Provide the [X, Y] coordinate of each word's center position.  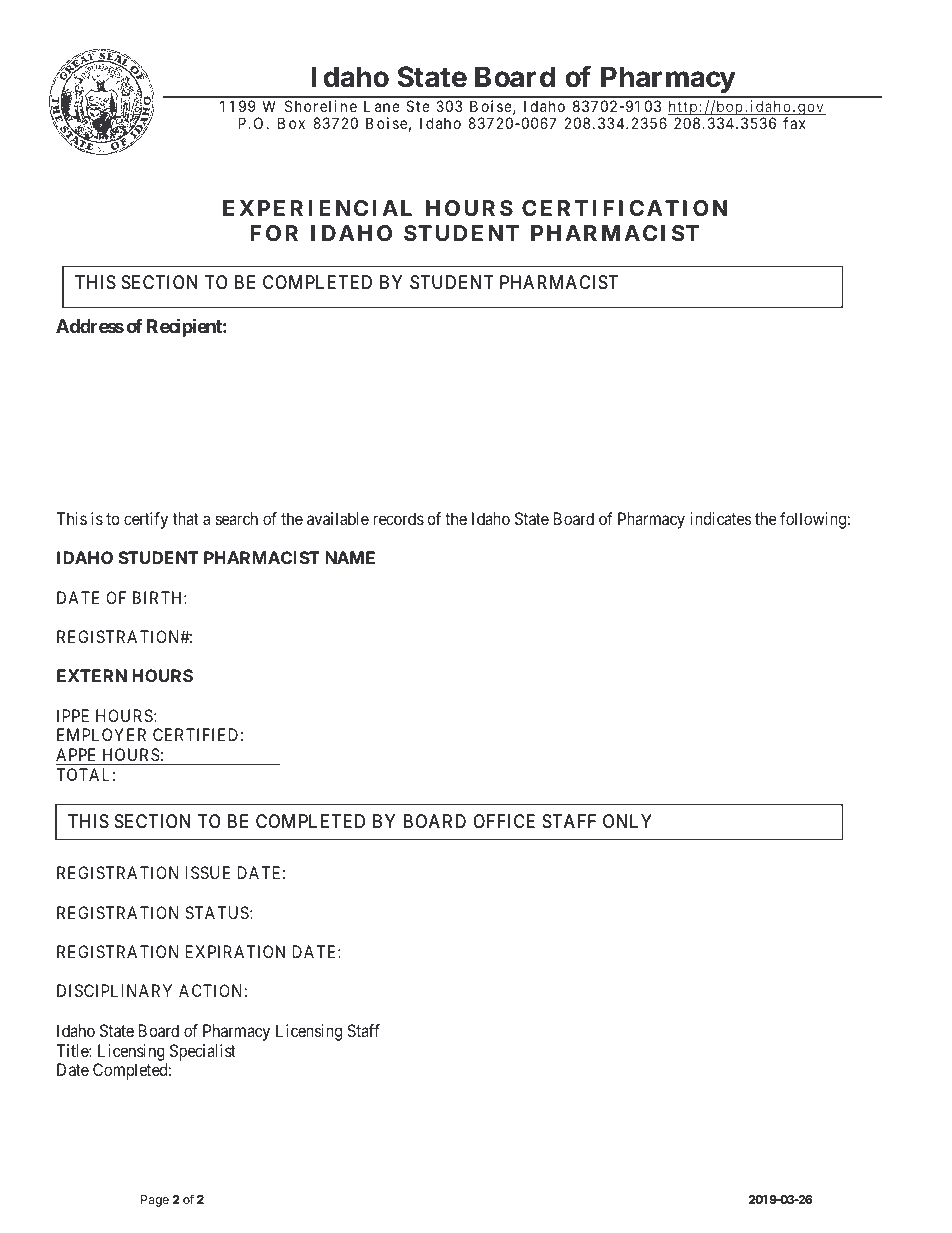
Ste [418, 106]
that [186, 518]
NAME [350, 557]
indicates [721, 518]
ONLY [627, 821]
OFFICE [504, 821]
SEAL [601, 1112]
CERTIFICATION [624, 208]
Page [155, 1201]
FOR [274, 233]
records [398, 518]
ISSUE [208, 872]
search [237, 518]
